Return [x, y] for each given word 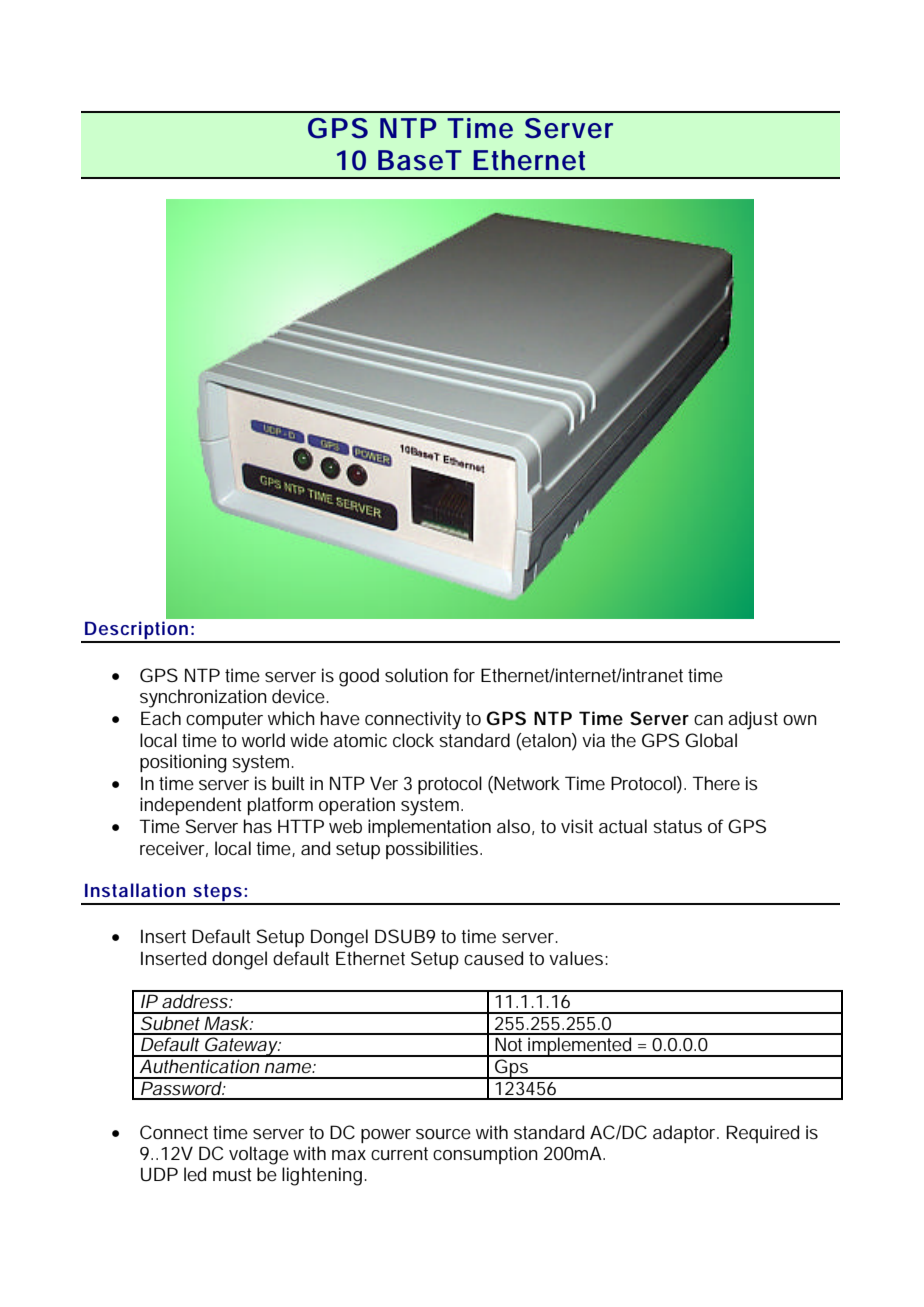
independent [191, 806]
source [443, 1134]
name [289, 1068]
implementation [429, 828]
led [195, 1174]
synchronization [203, 698]
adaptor [686, 1134]
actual [623, 826]
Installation [135, 890]
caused [493, 958]
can [708, 720]
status [677, 826]
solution [416, 675]
